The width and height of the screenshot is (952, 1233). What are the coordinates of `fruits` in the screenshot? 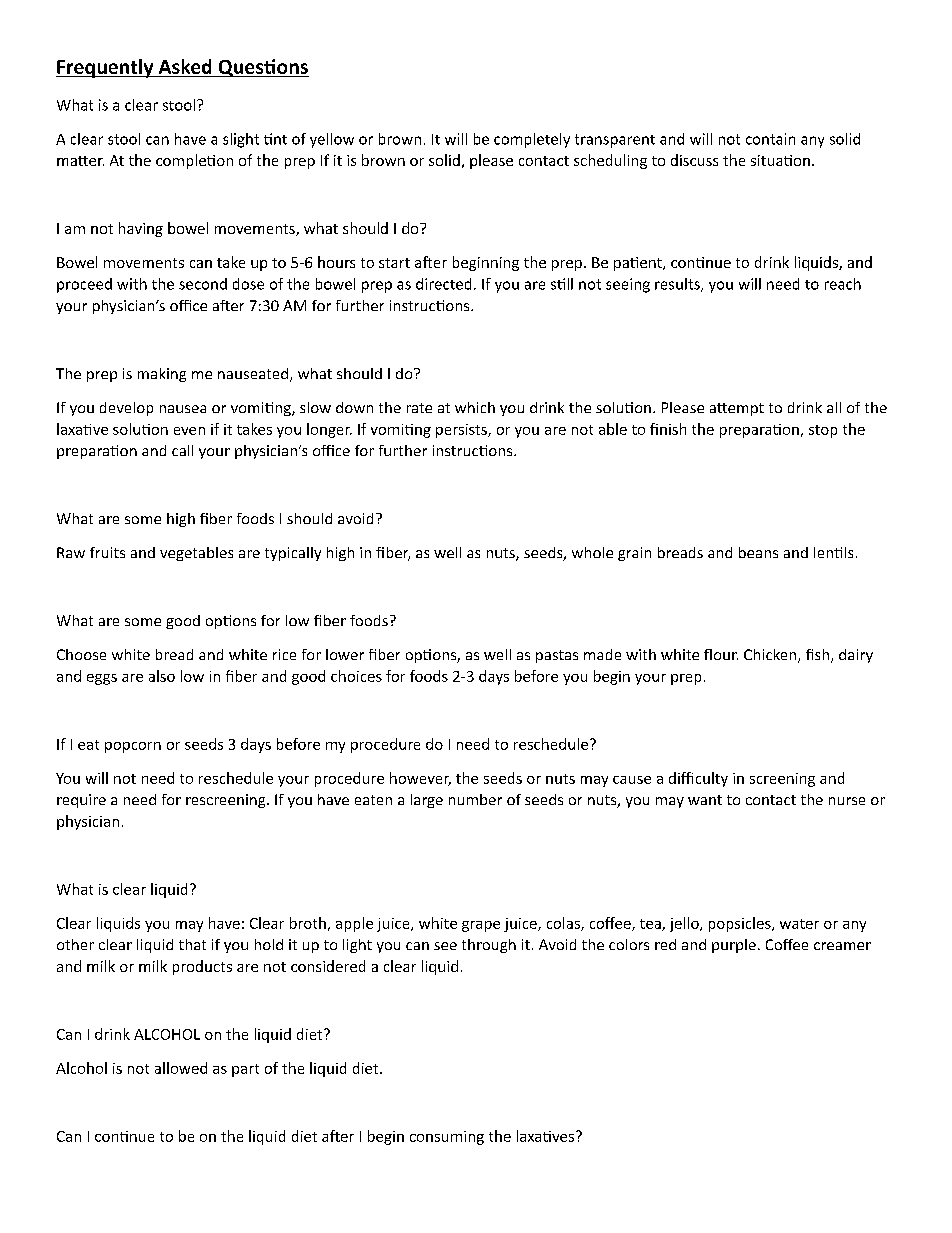 It's located at (107, 552).
